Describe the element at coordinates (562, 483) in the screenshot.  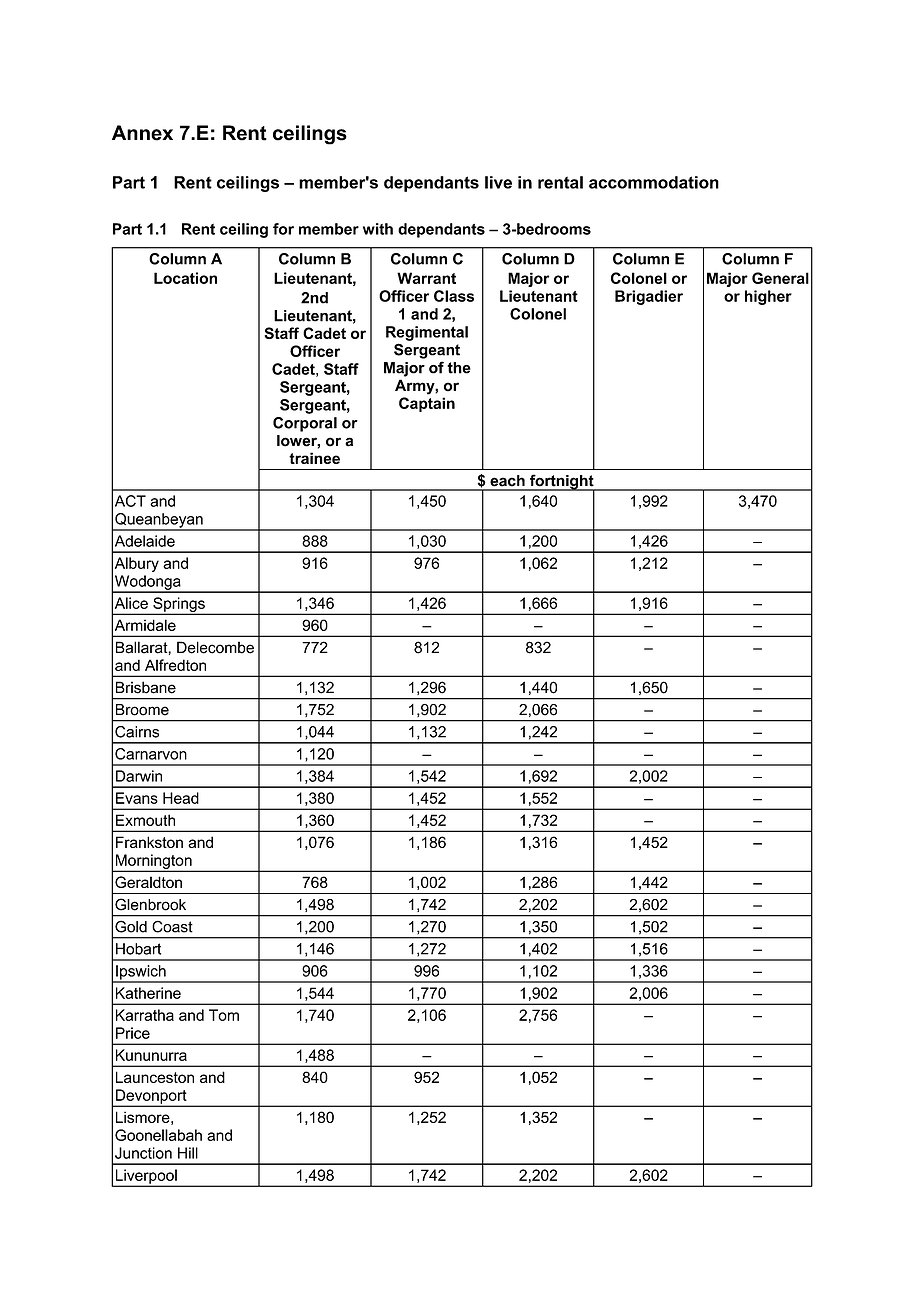
I see `fortnight` at that location.
